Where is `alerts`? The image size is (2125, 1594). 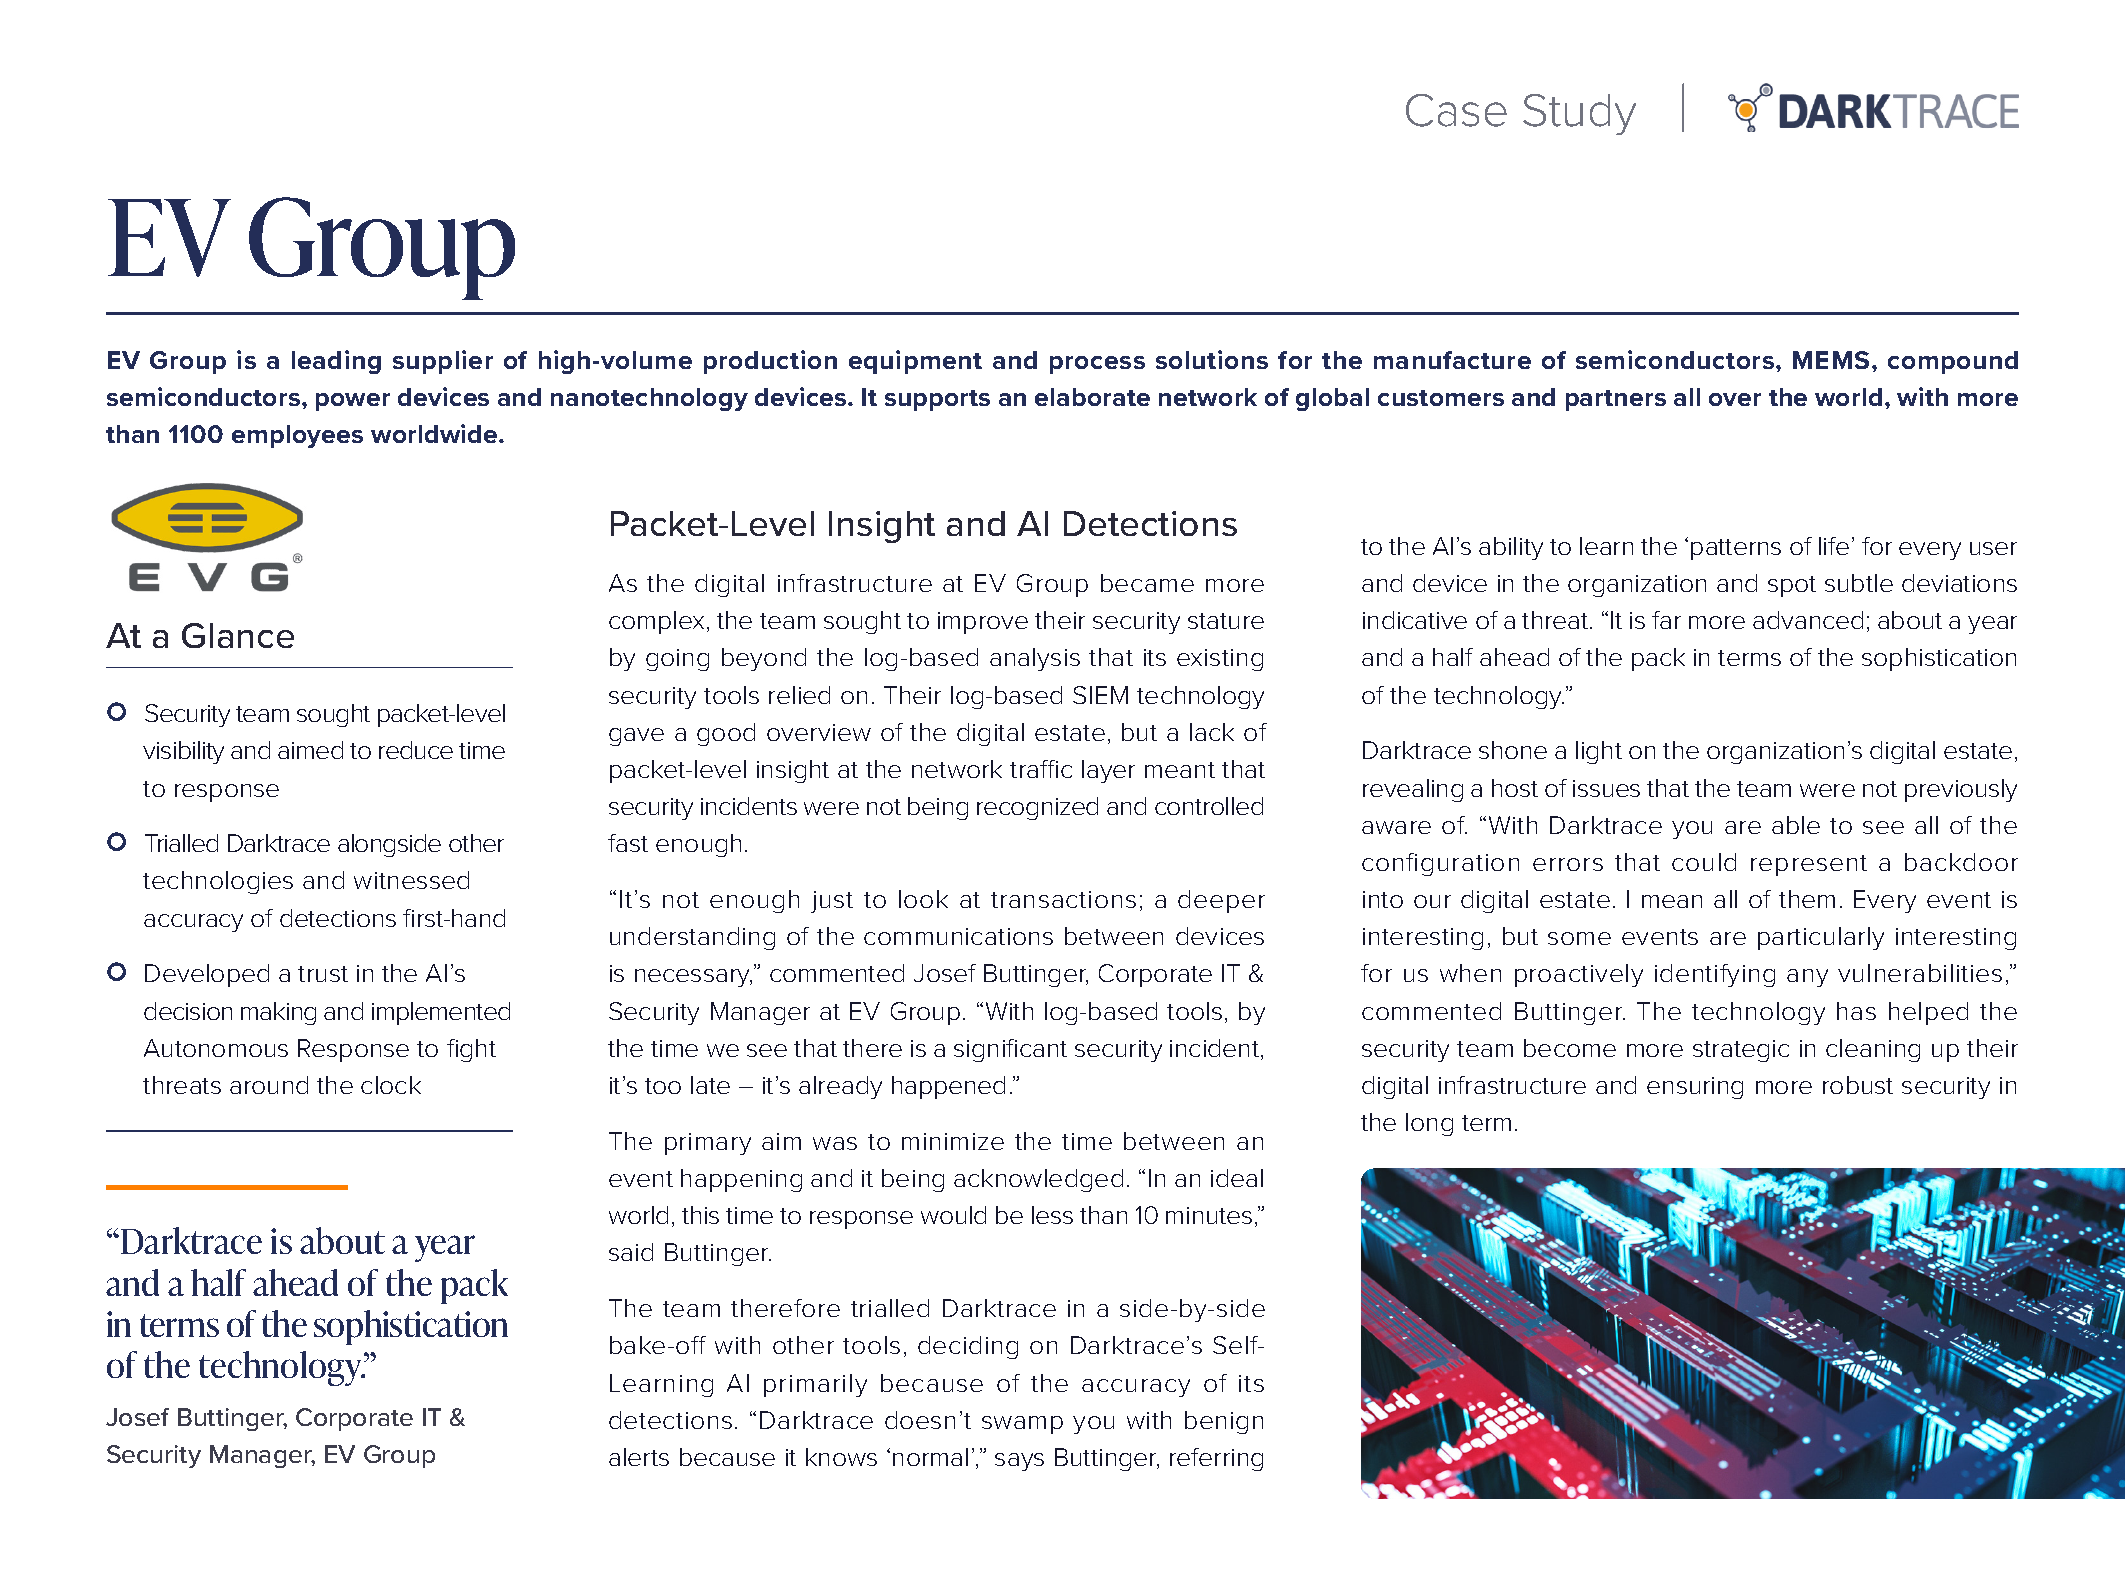 alerts is located at coordinates (639, 1457).
